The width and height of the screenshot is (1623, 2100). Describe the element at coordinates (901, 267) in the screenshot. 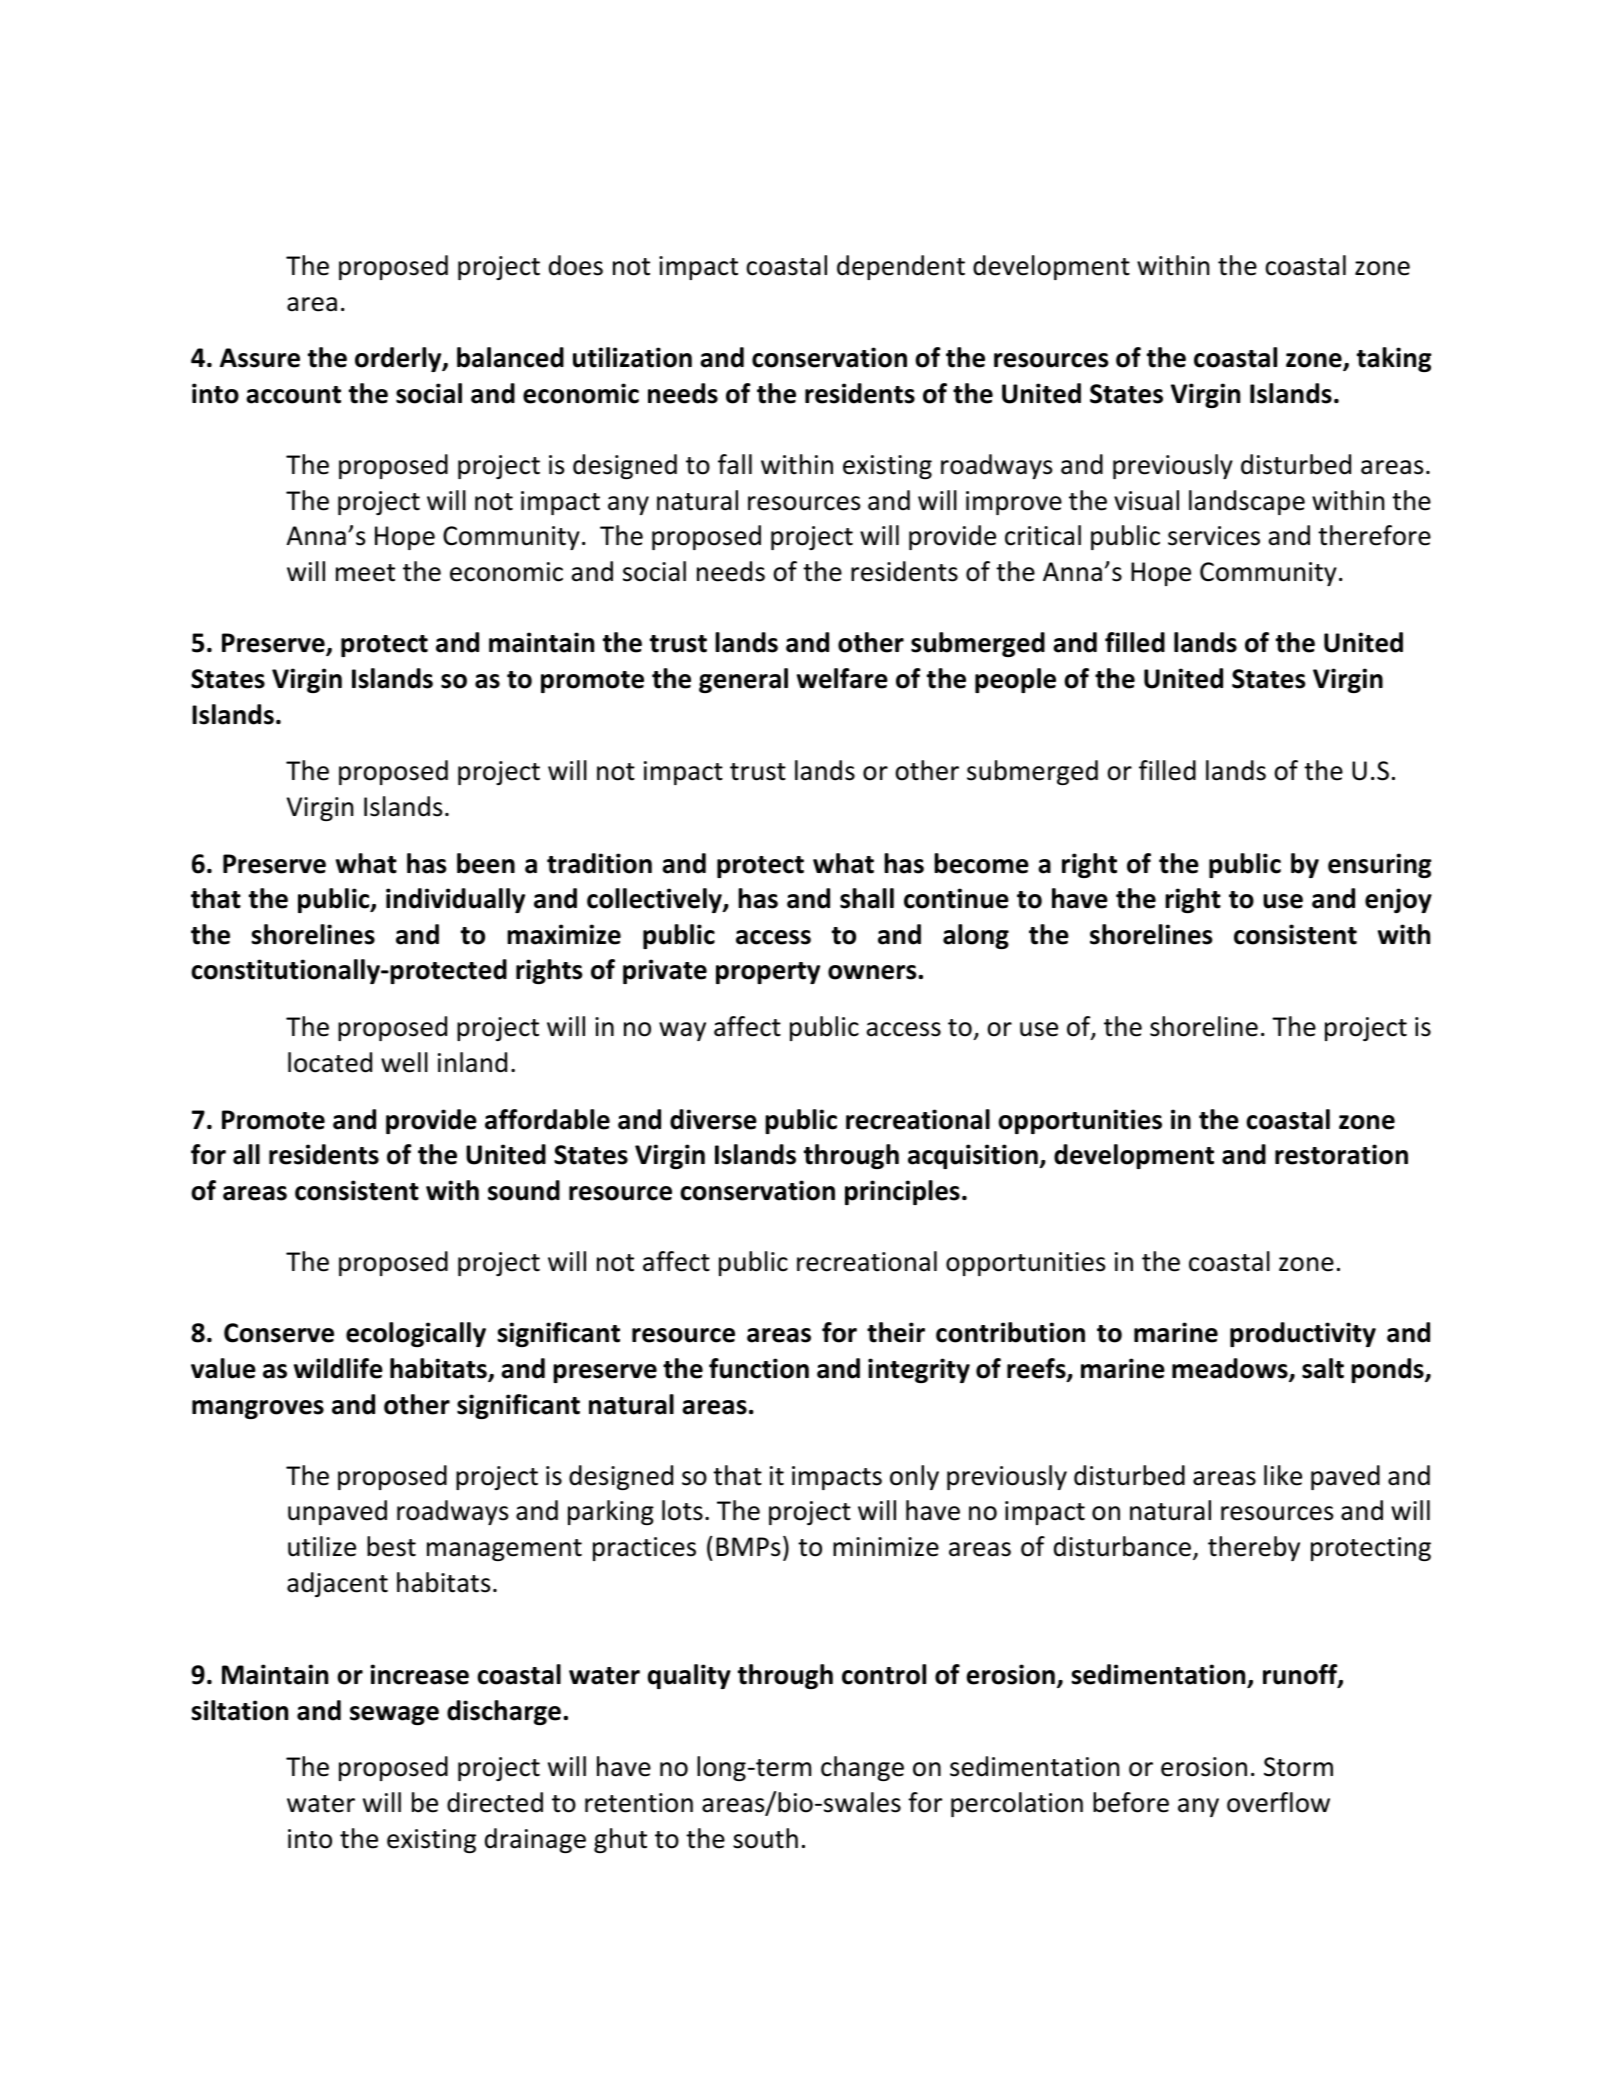

I see `dependent` at that location.
